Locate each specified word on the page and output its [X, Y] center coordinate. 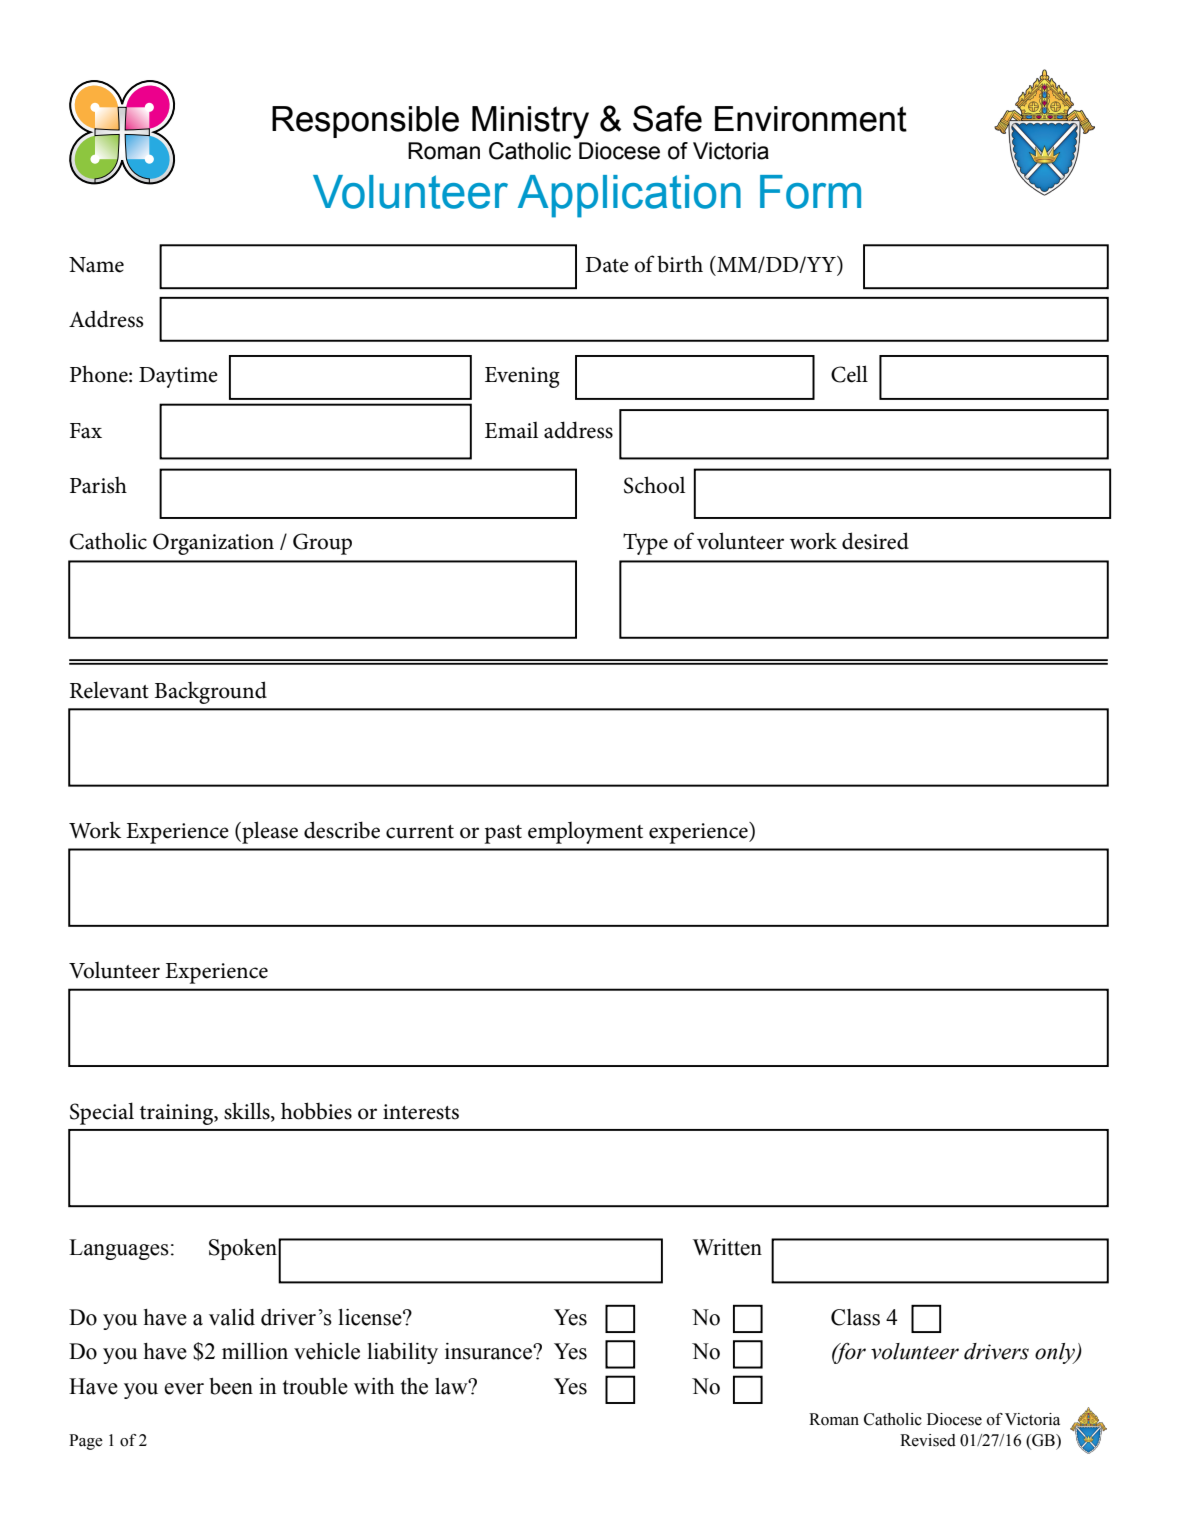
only [1056, 1353]
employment [585, 833]
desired [875, 541]
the [414, 1386]
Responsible [365, 122]
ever [184, 1389]
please [269, 832]
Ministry [530, 122]
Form [810, 192]
